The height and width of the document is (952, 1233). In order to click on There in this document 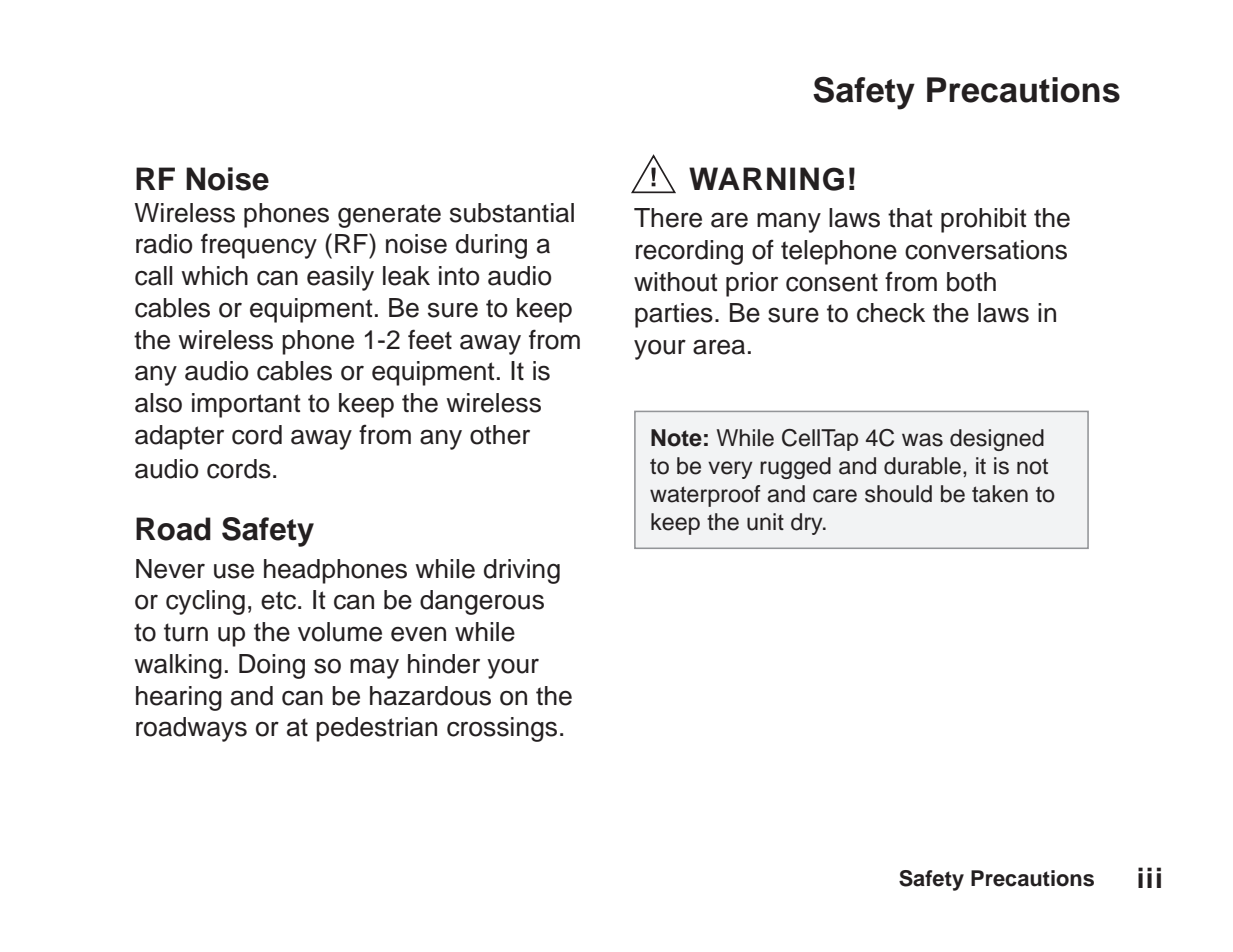, I will do `click(668, 218)`.
